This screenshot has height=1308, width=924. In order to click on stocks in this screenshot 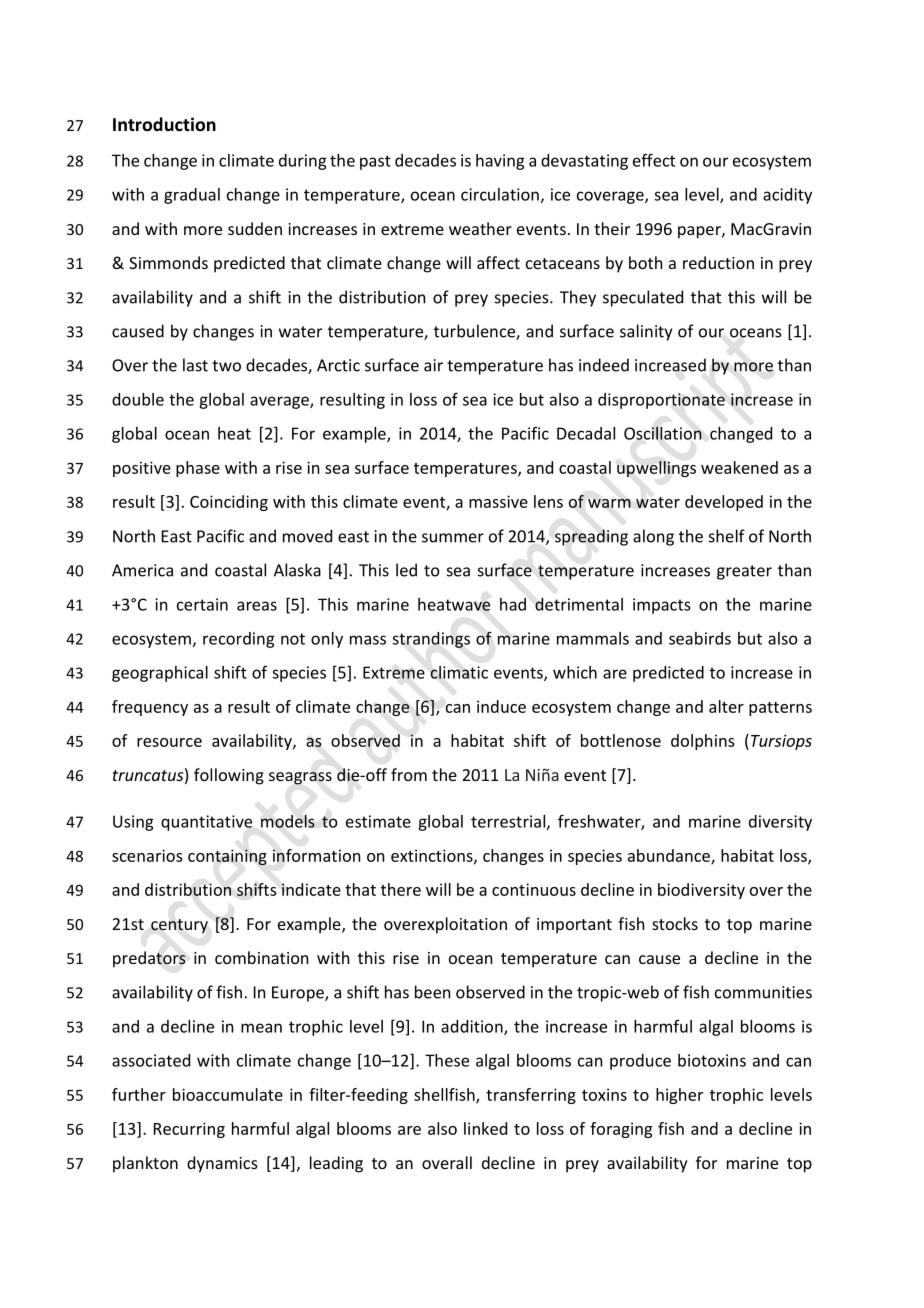, I will do `click(675, 923)`.
